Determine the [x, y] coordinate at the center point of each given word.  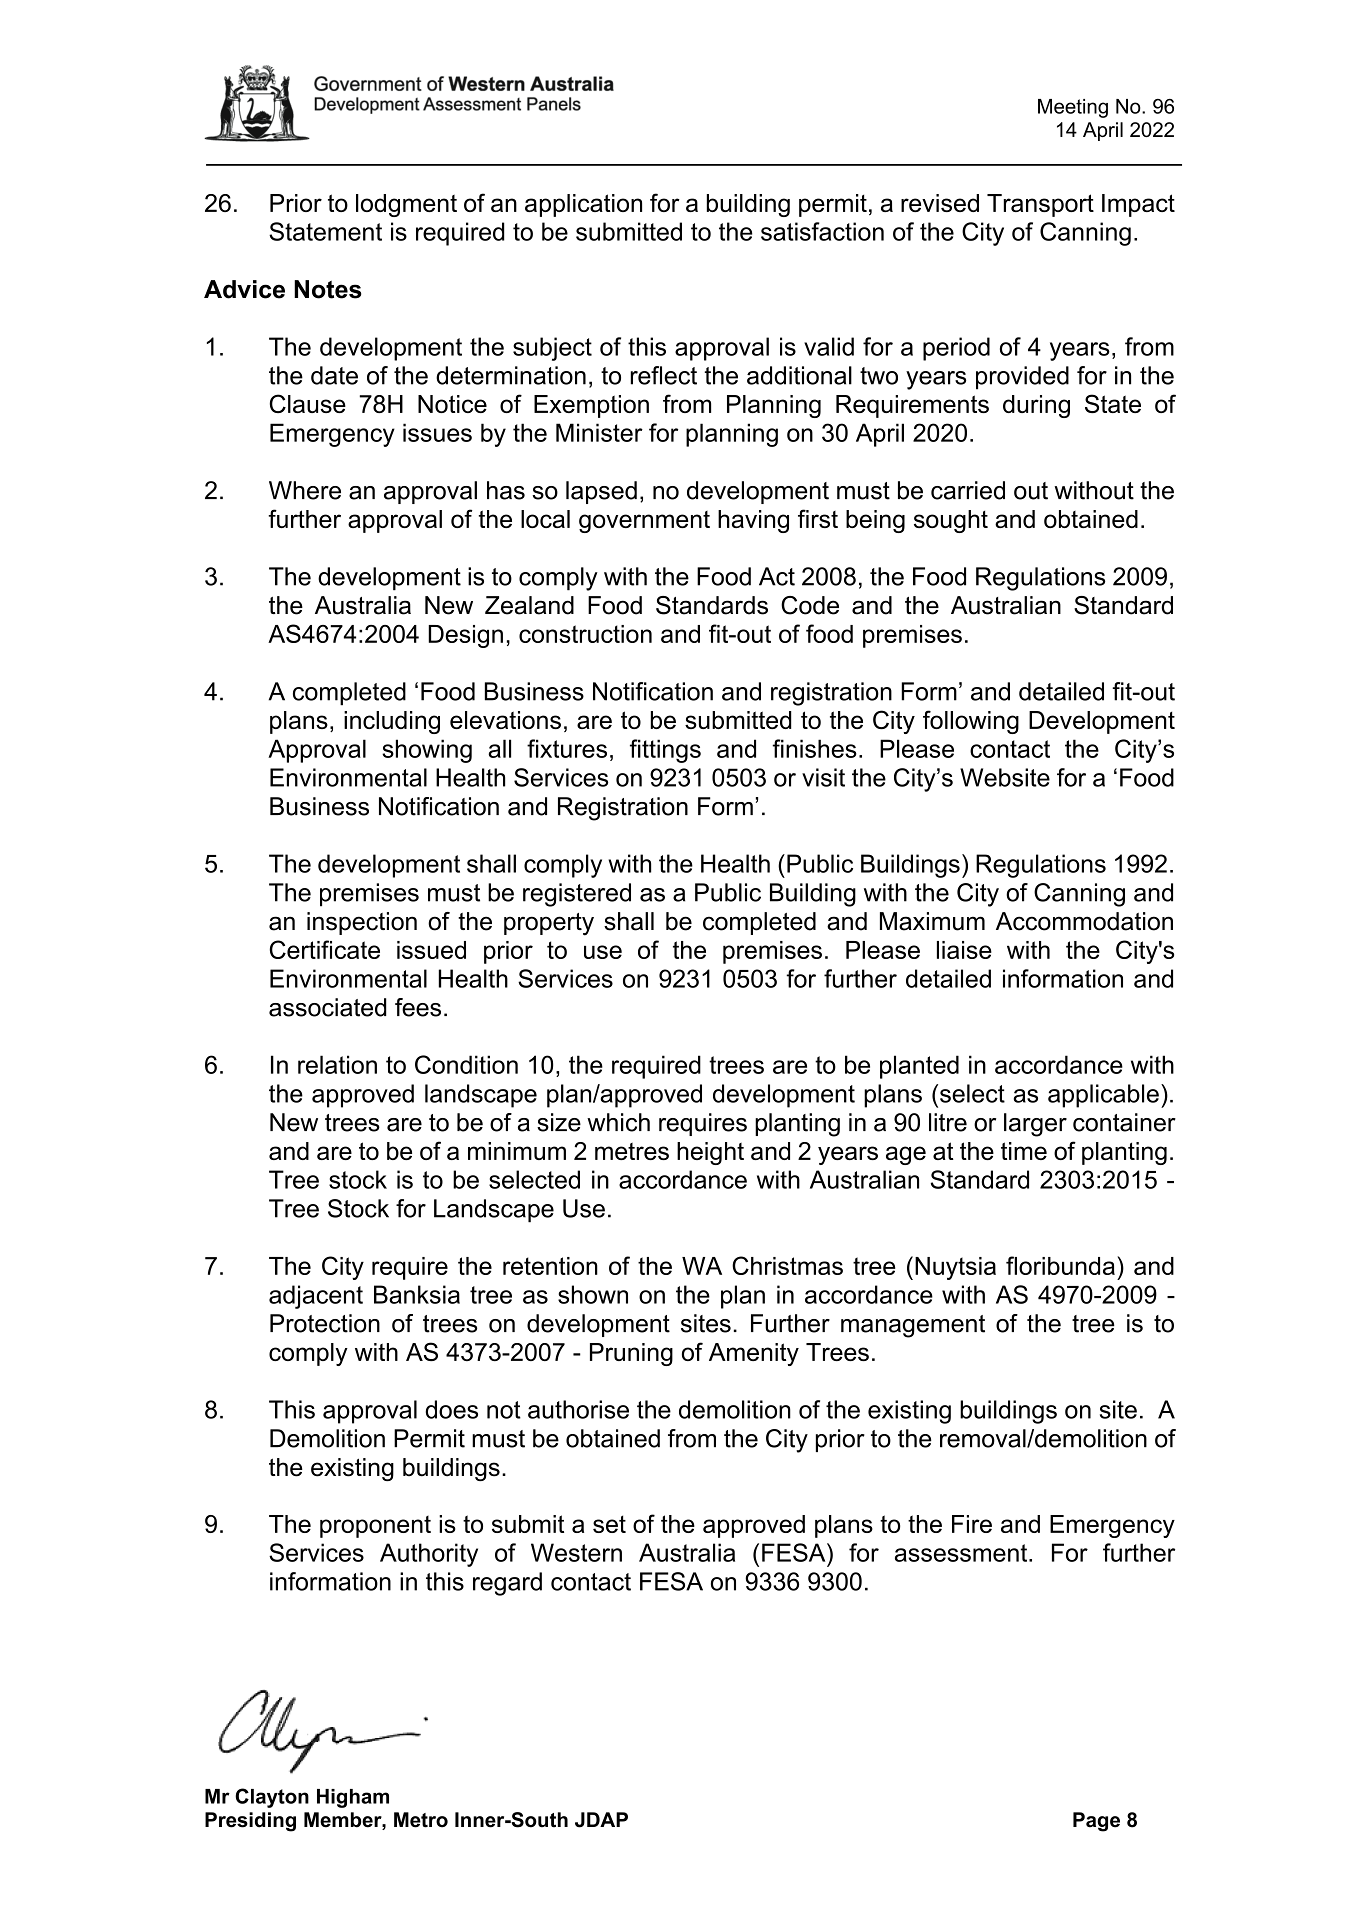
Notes [327, 289]
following [971, 722]
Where [305, 490]
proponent [375, 1527]
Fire [972, 1524]
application [583, 205]
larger [1035, 1125]
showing [427, 751]
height [710, 1153]
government [644, 522]
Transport [1040, 205]
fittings [665, 751]
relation [337, 1064]
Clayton [272, 1798]
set [609, 1524]
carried [968, 490]
